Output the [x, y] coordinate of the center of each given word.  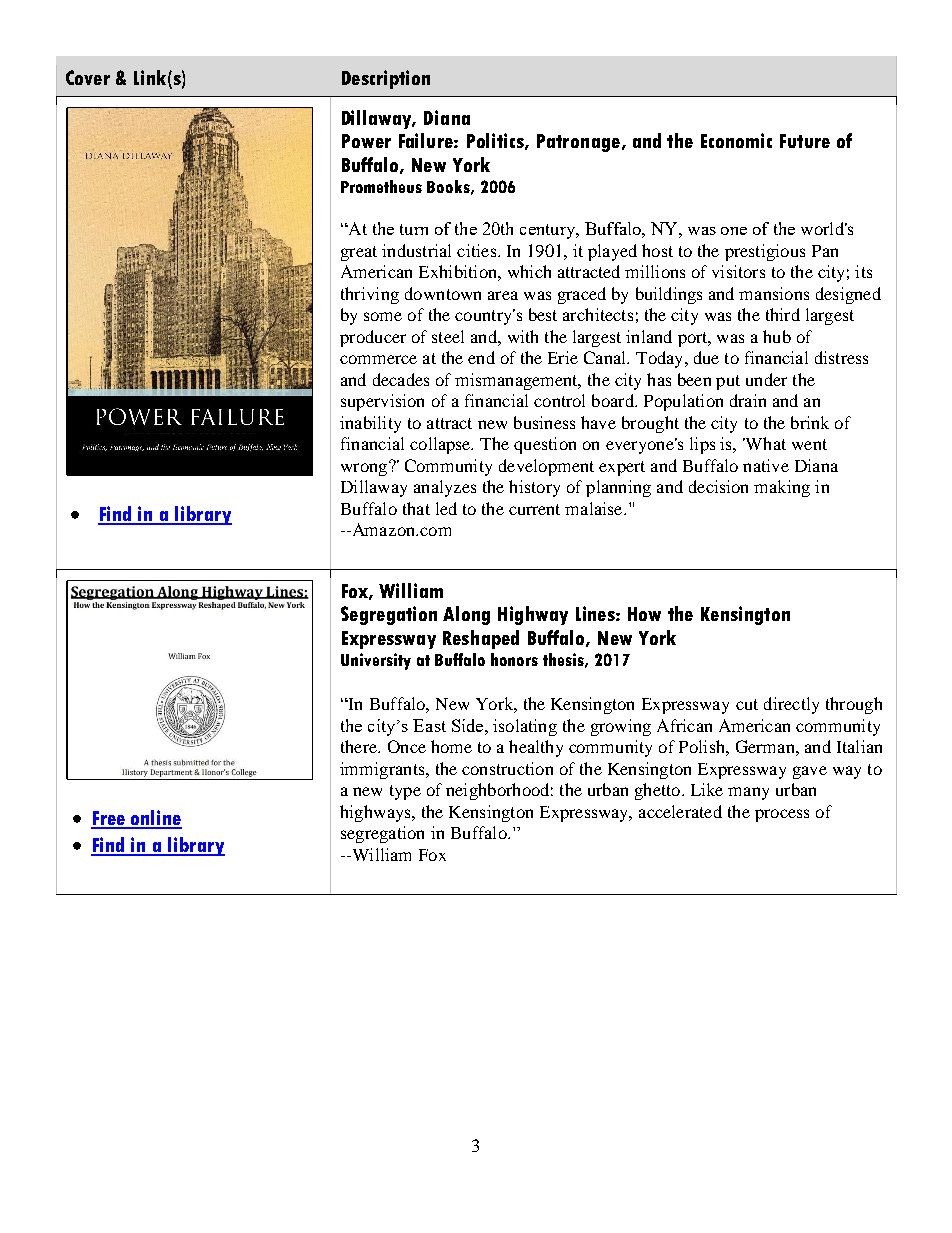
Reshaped [481, 639]
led [446, 508]
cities [478, 250]
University [376, 661]
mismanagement [517, 381]
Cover [88, 77]
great [359, 253]
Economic [736, 140]
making [782, 488]
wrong [365, 468]
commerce [378, 359]
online [155, 819]
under [766, 379]
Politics [496, 141]
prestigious [765, 252]
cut [747, 704]
